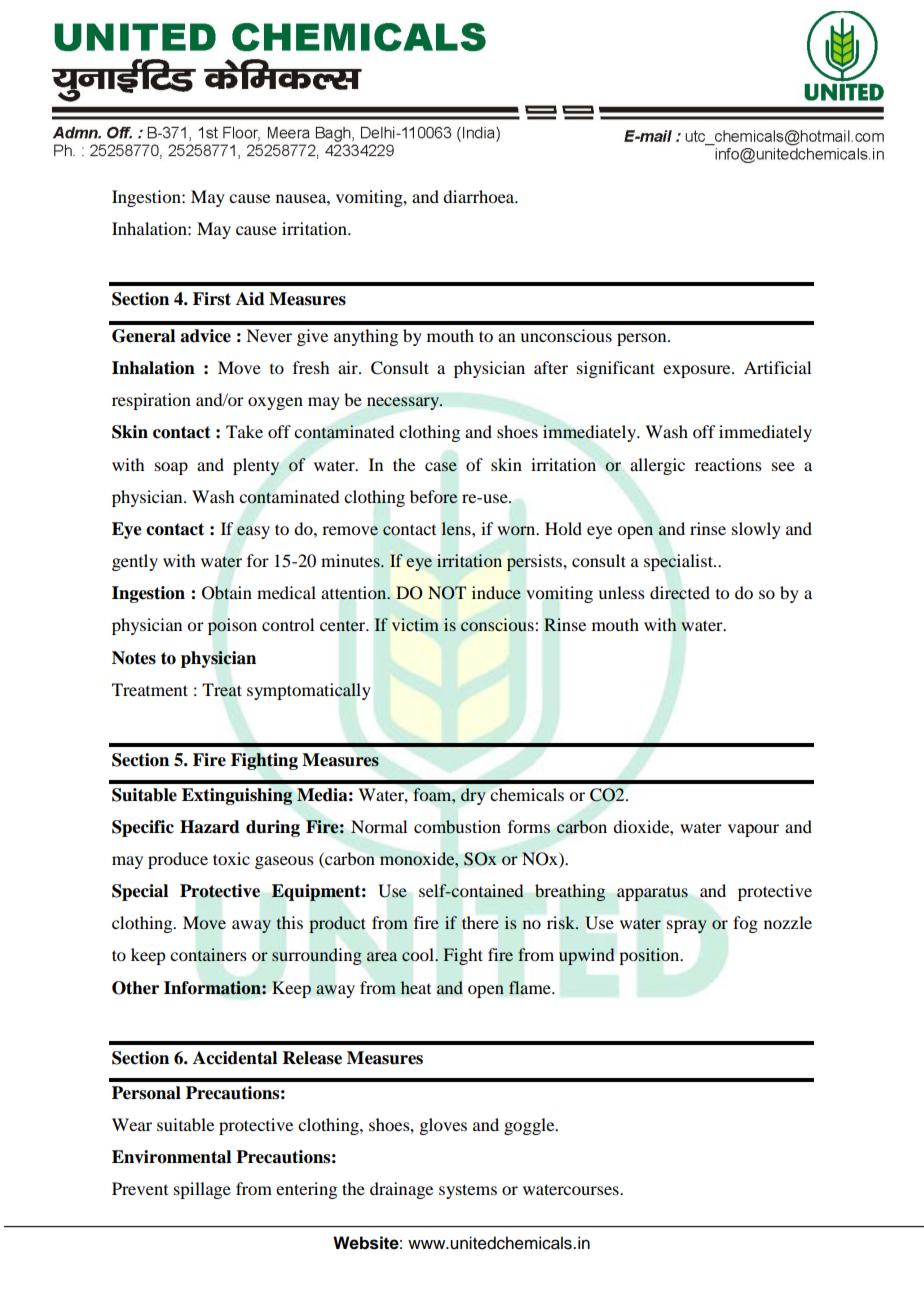  What do you see at coordinates (415, 624) in the image?
I see `victim` at bounding box center [415, 624].
